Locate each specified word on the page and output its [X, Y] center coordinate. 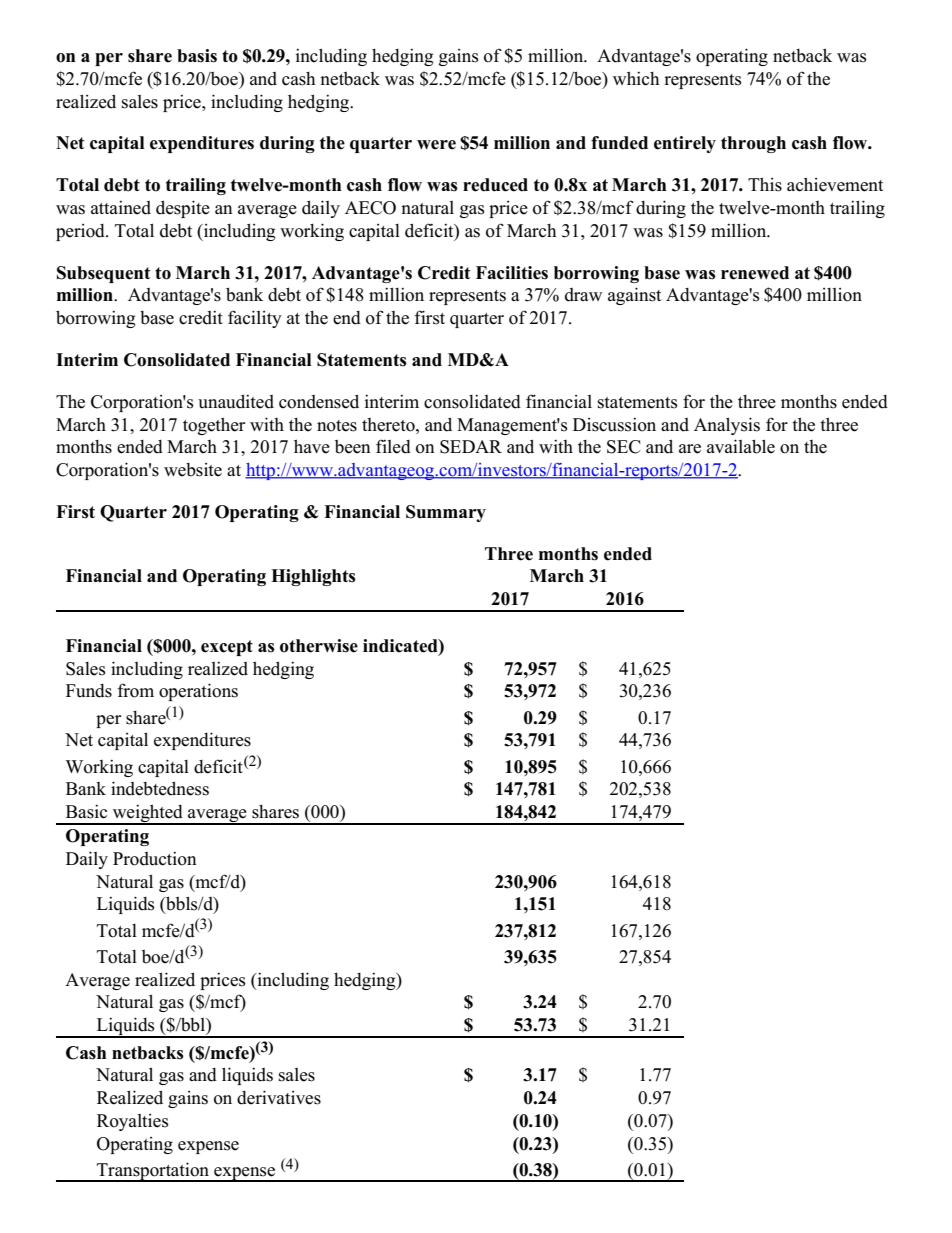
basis [197, 56]
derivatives [279, 1097]
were [436, 145]
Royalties [133, 1122]
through [753, 144]
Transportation [153, 1172]
